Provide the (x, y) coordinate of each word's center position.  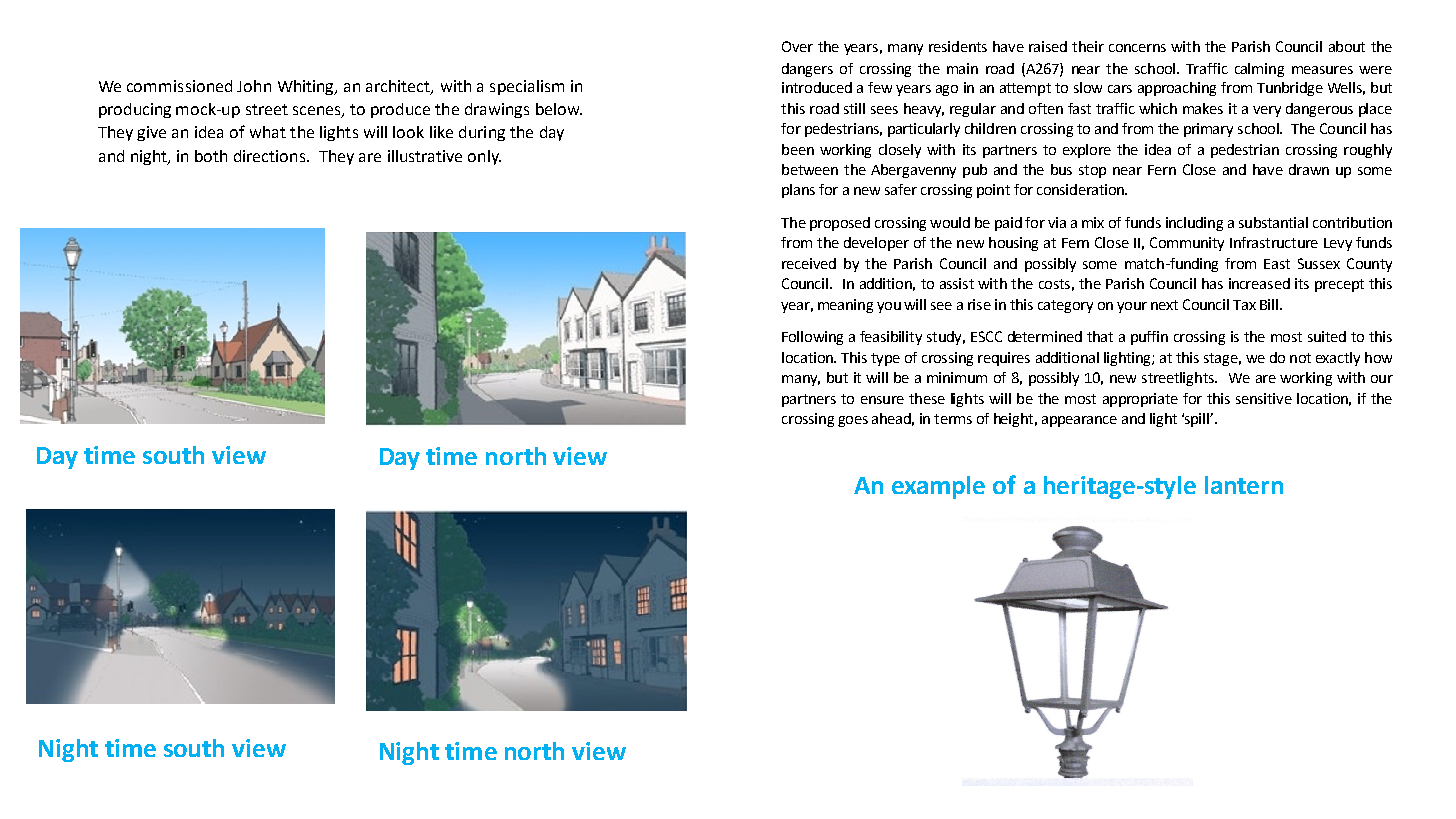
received (809, 263)
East (1277, 264)
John (254, 86)
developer (876, 244)
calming (1259, 70)
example (938, 487)
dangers (807, 70)
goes (853, 421)
